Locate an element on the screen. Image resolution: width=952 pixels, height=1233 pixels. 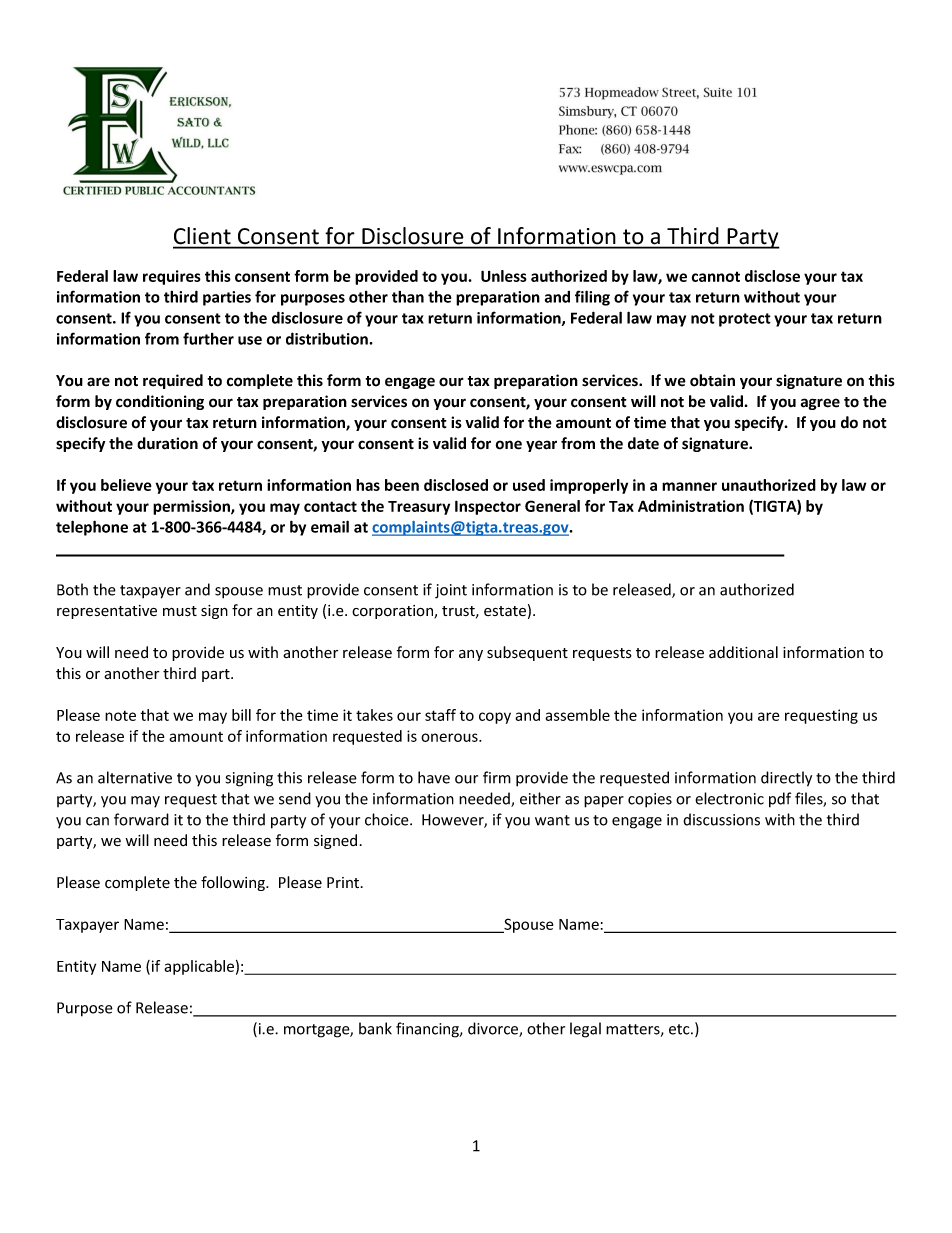
bank is located at coordinates (375, 1028).
